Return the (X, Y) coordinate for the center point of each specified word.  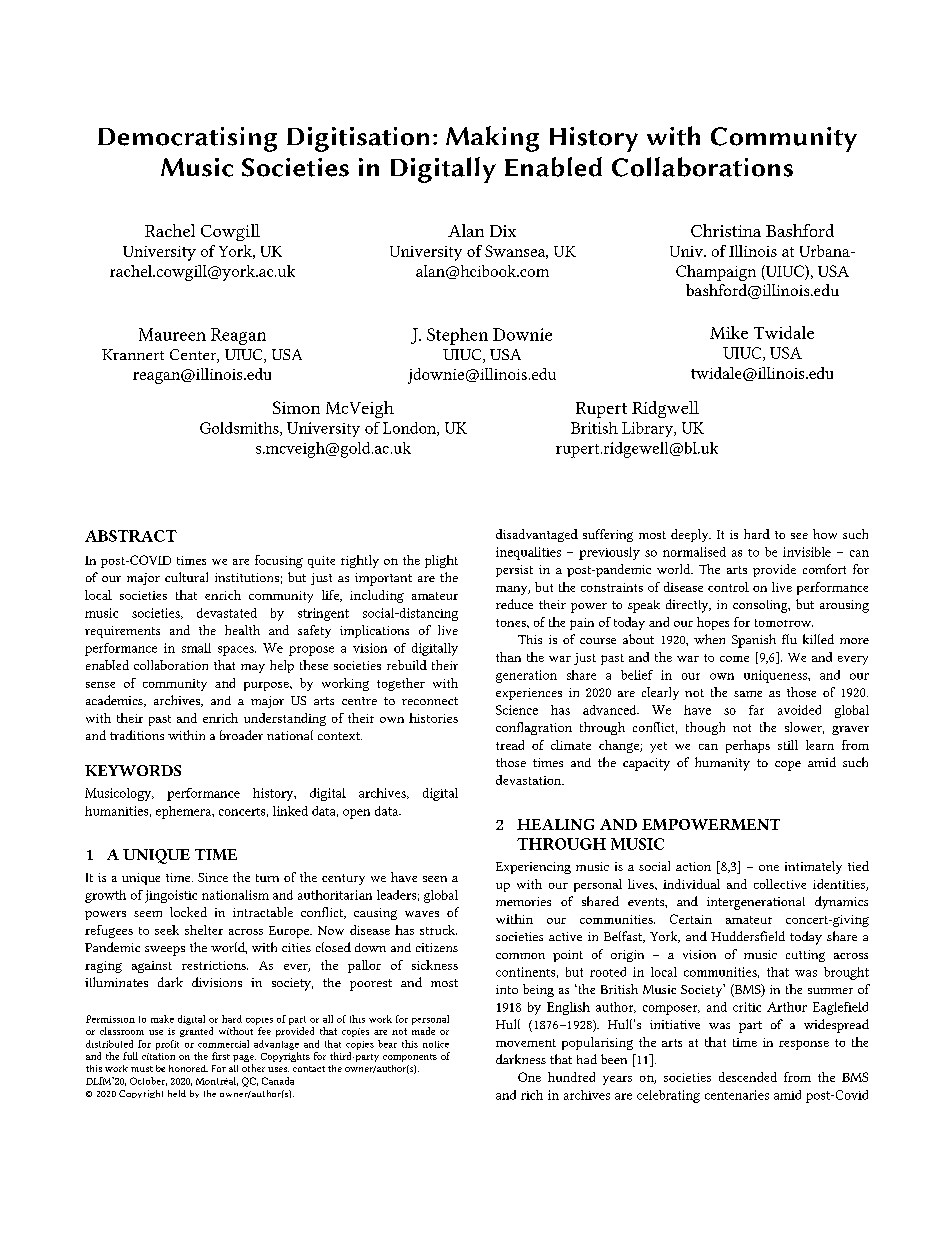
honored (188, 1068)
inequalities (528, 553)
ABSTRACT (131, 536)
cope (788, 766)
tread (510, 745)
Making (492, 139)
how (825, 534)
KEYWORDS (133, 770)
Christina (726, 230)
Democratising (187, 139)
